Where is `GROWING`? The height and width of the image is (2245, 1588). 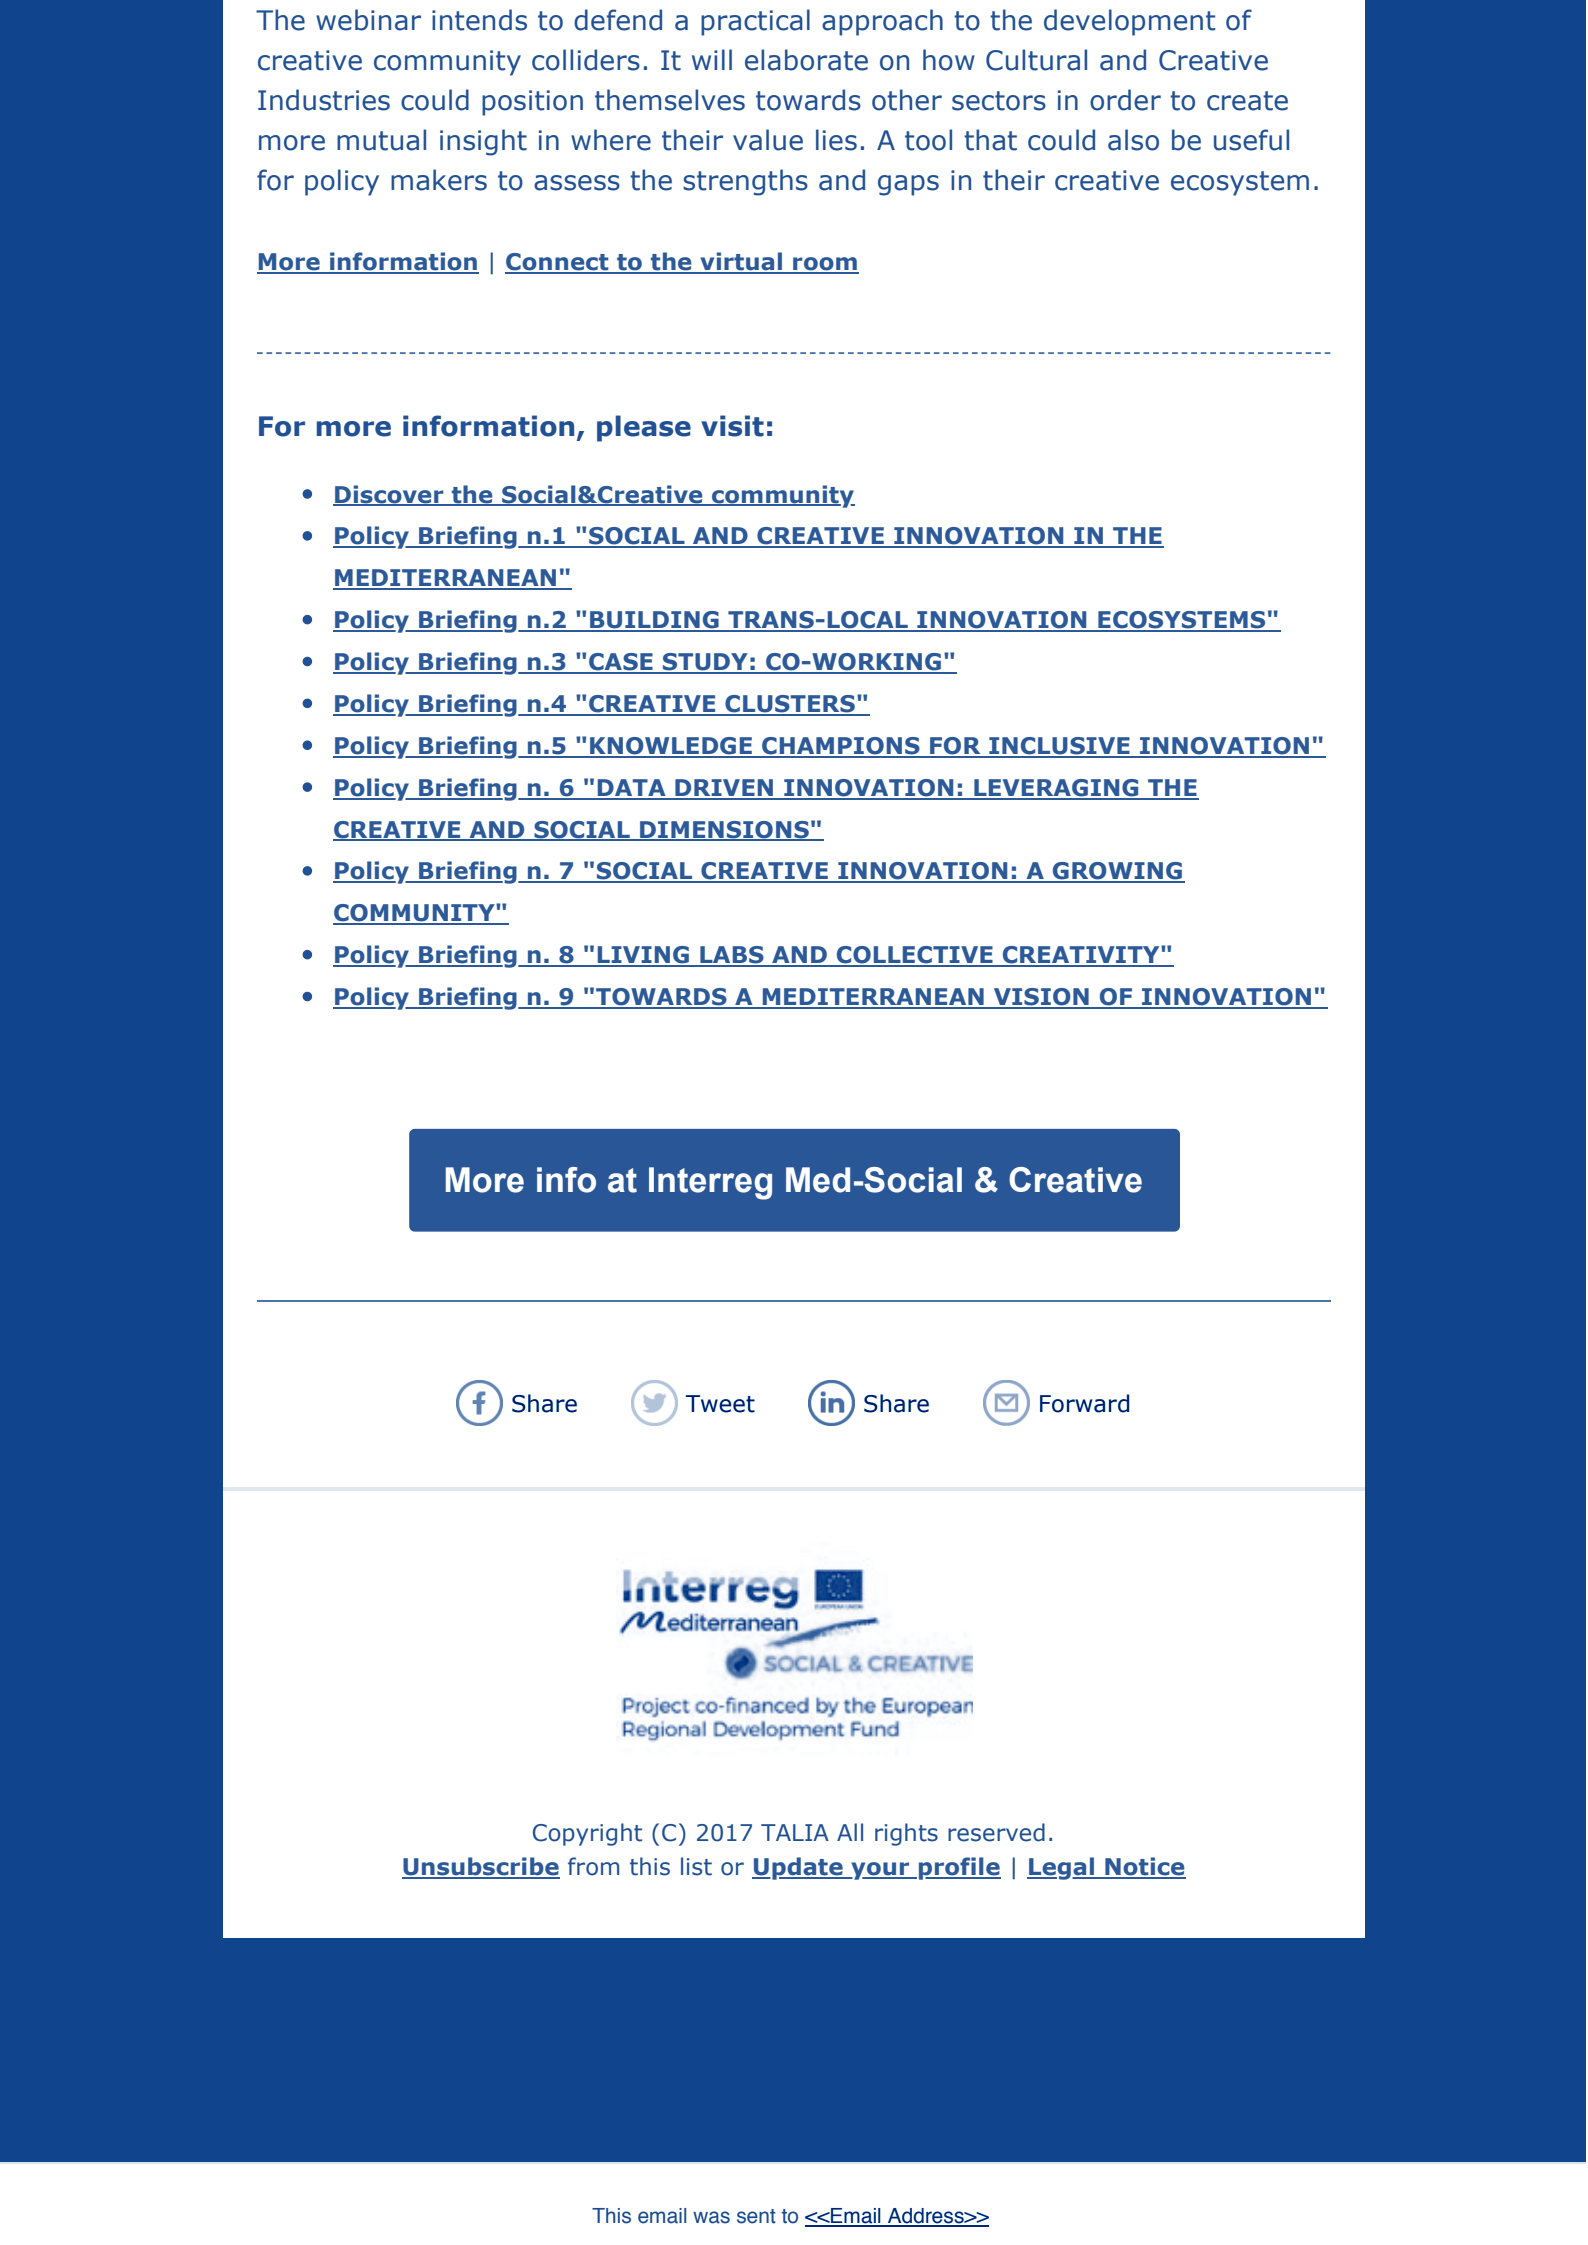 GROWING is located at coordinates (1118, 872).
